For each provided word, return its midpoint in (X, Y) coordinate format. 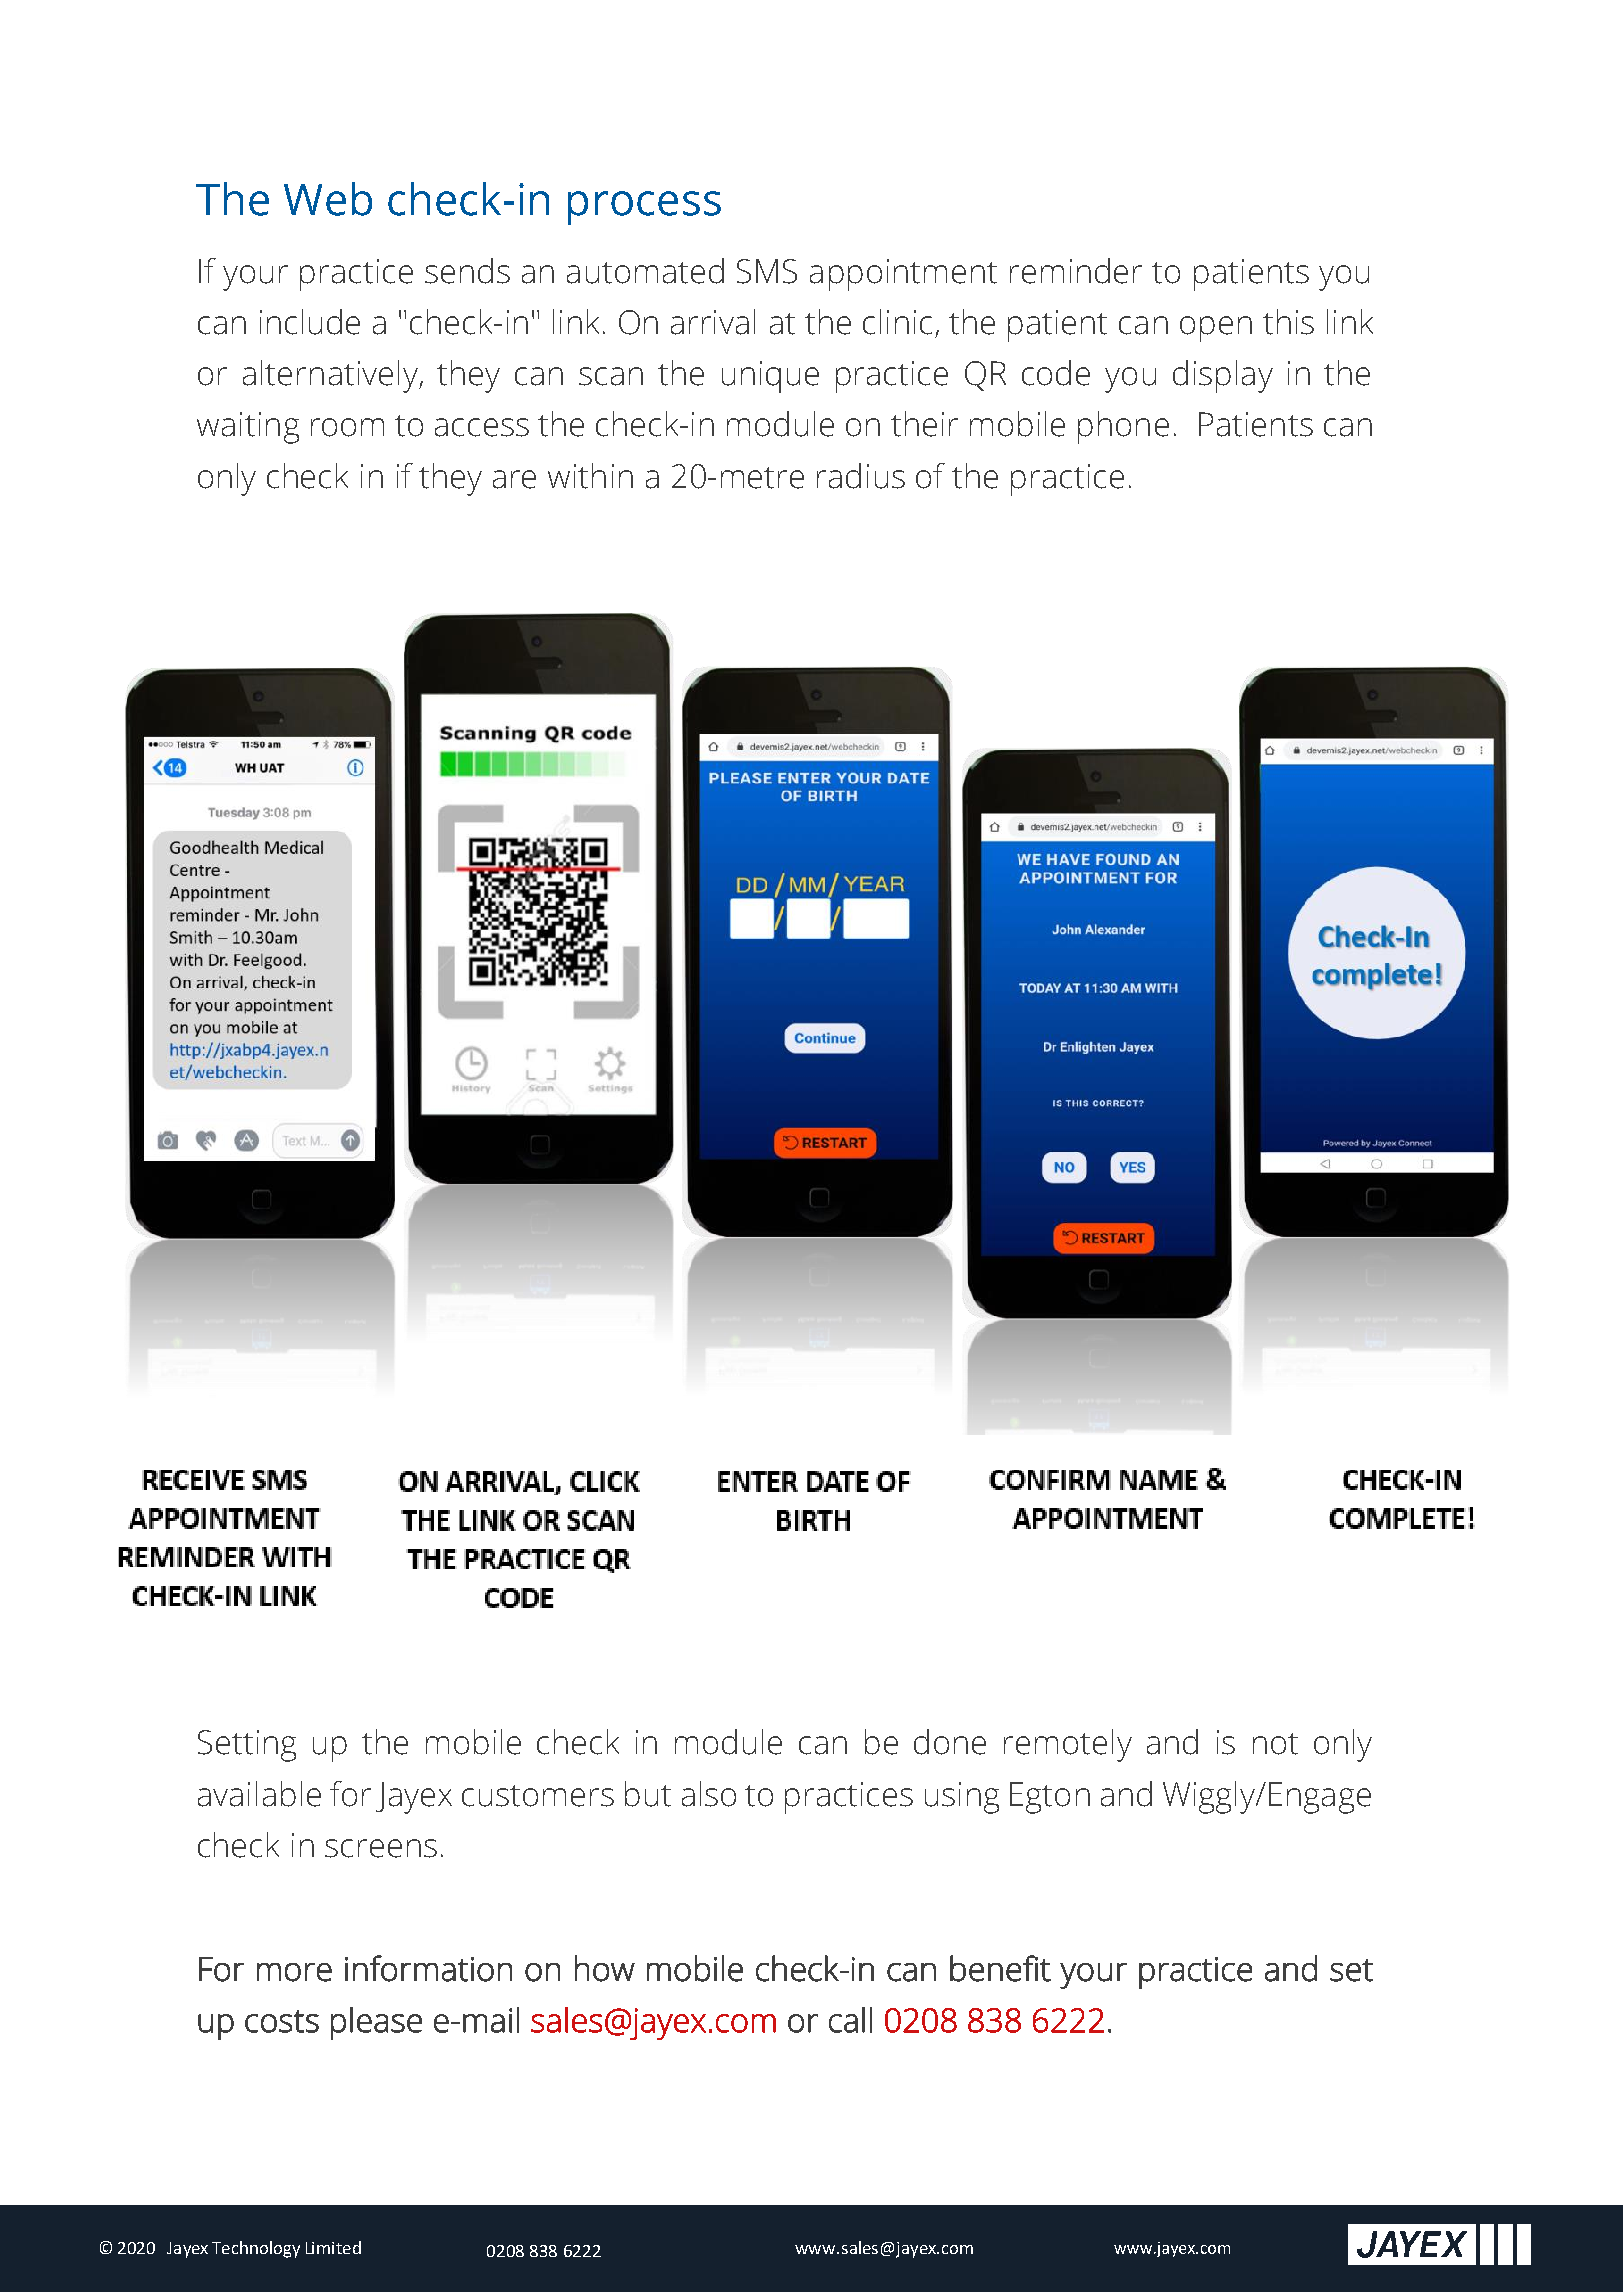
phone (1123, 427)
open (1216, 329)
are (514, 479)
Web (328, 199)
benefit (1000, 1968)
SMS (767, 271)
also (709, 1794)
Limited (333, 2247)
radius (861, 476)
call (850, 2020)
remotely (1068, 1745)
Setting (247, 1746)
